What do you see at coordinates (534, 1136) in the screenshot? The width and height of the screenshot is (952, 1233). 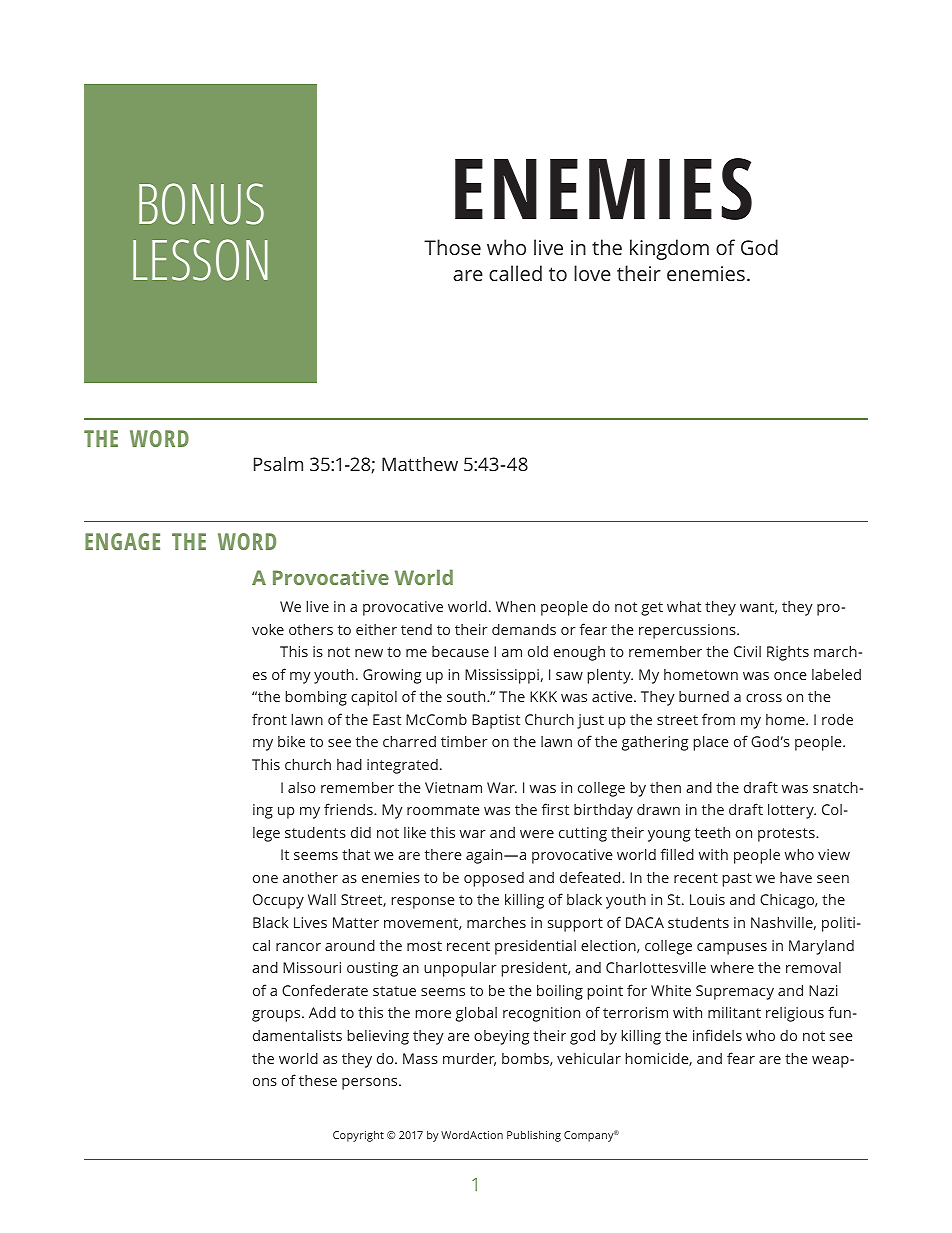 I see `Publishing` at bounding box center [534, 1136].
